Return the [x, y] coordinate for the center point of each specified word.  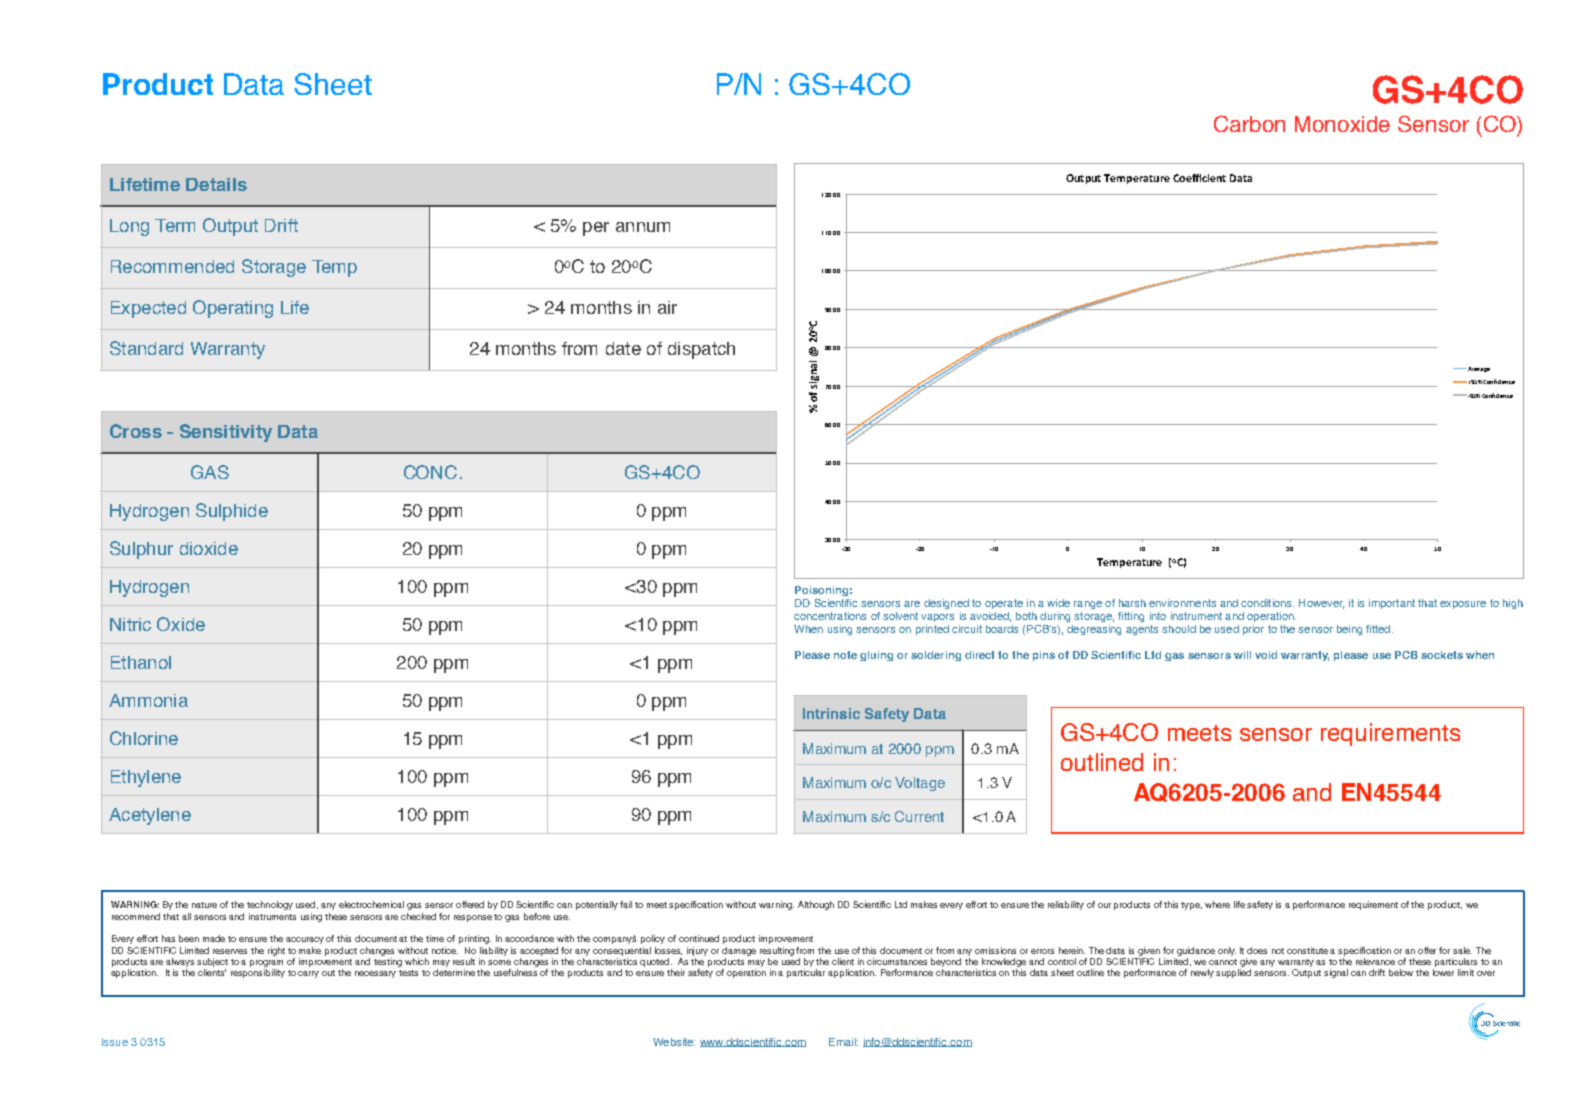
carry [308, 974]
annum [643, 227]
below [1401, 972]
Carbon [1249, 123]
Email [843, 1042]
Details [216, 184]
